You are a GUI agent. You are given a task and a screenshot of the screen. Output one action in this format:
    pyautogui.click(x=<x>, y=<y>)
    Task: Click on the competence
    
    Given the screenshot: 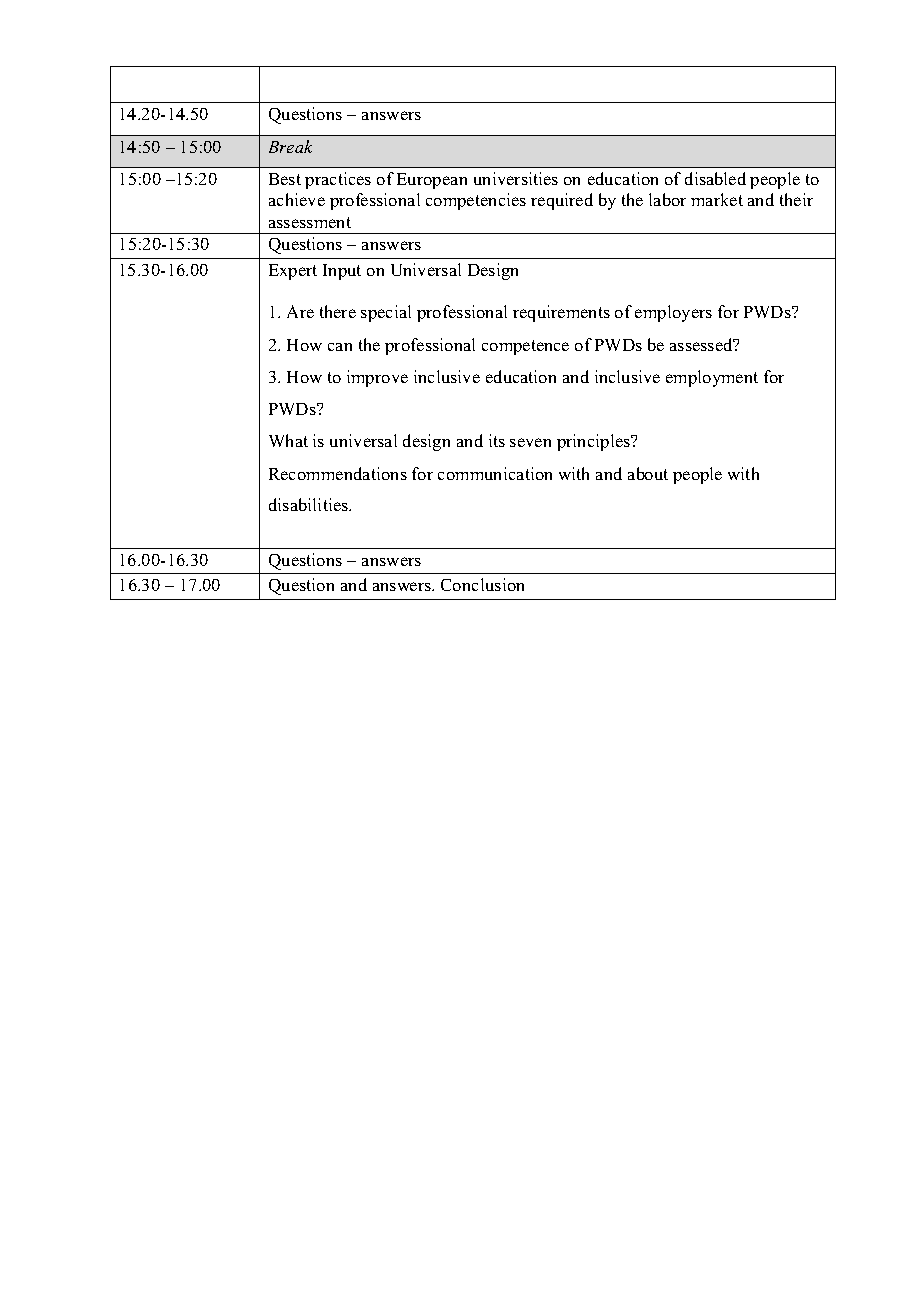 What is the action you would take?
    pyautogui.click(x=525, y=347)
